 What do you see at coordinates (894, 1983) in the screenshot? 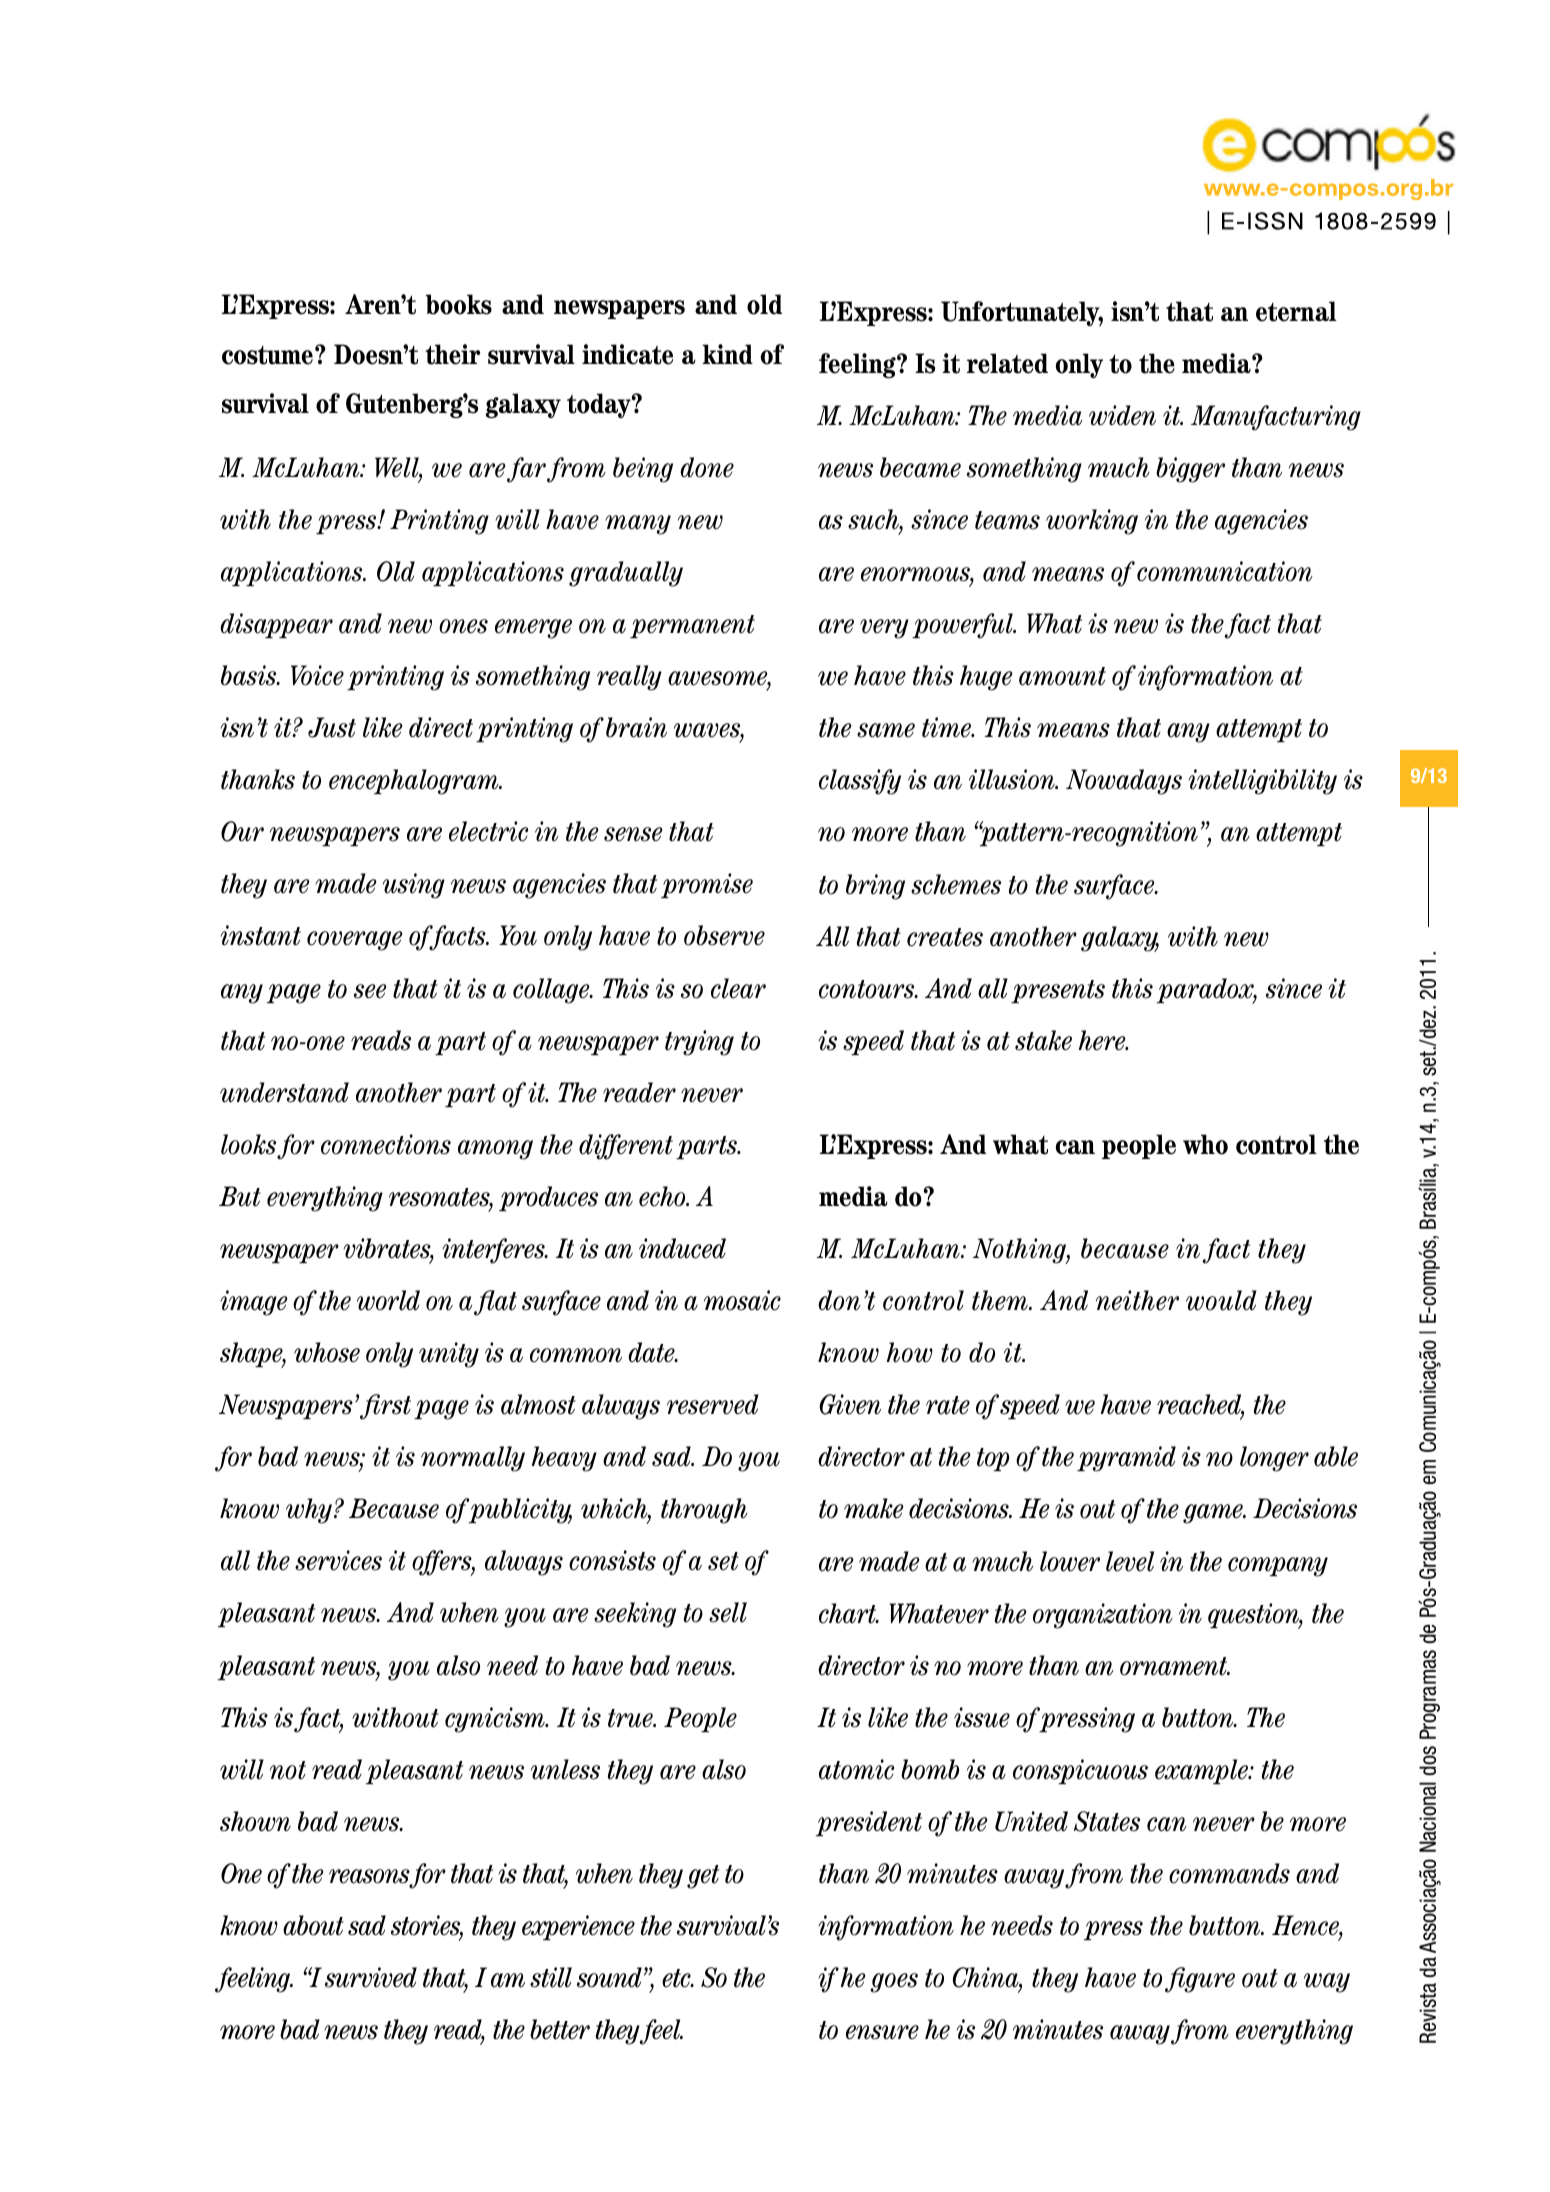
I see `goes` at bounding box center [894, 1983].
